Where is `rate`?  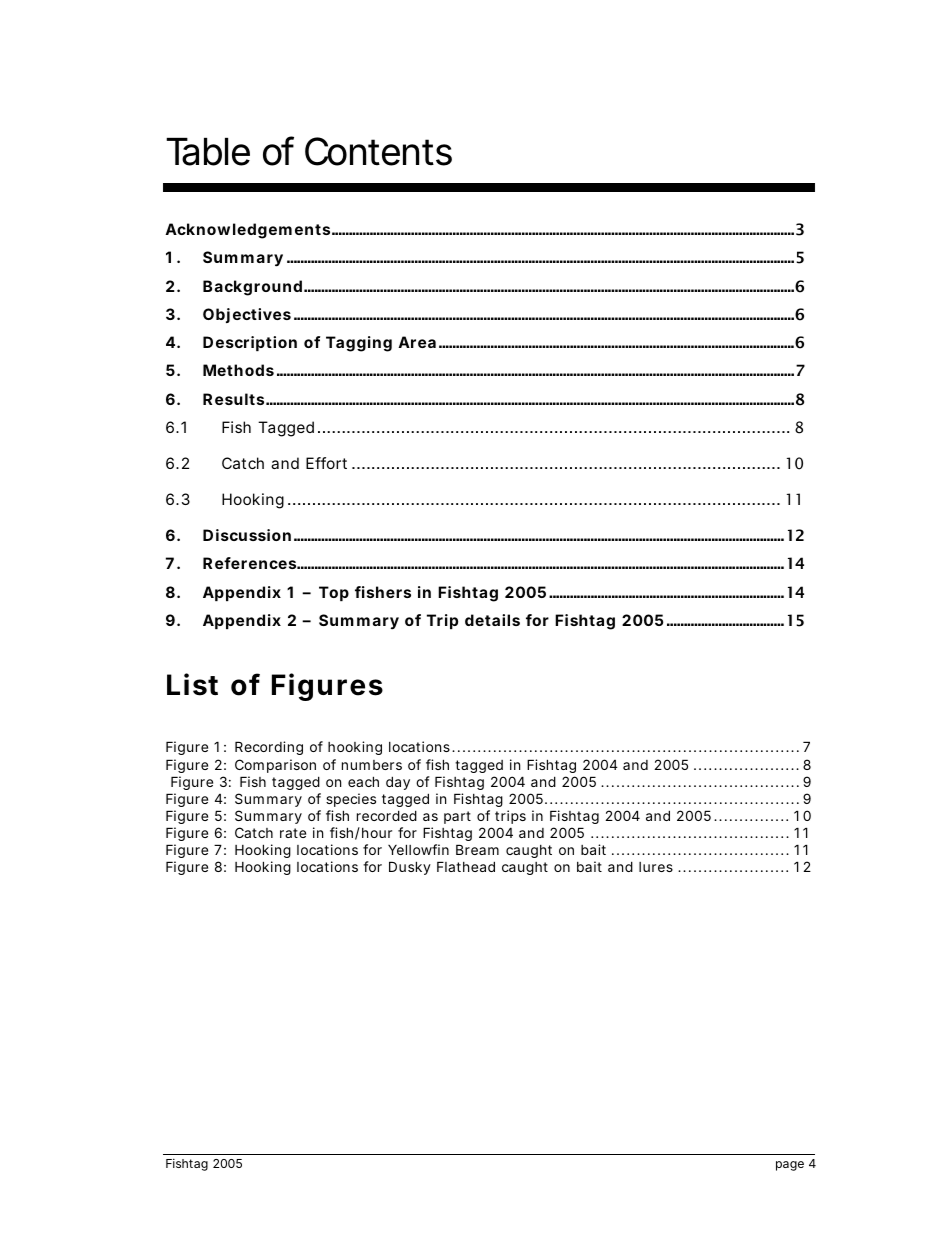
rate is located at coordinates (293, 833).
